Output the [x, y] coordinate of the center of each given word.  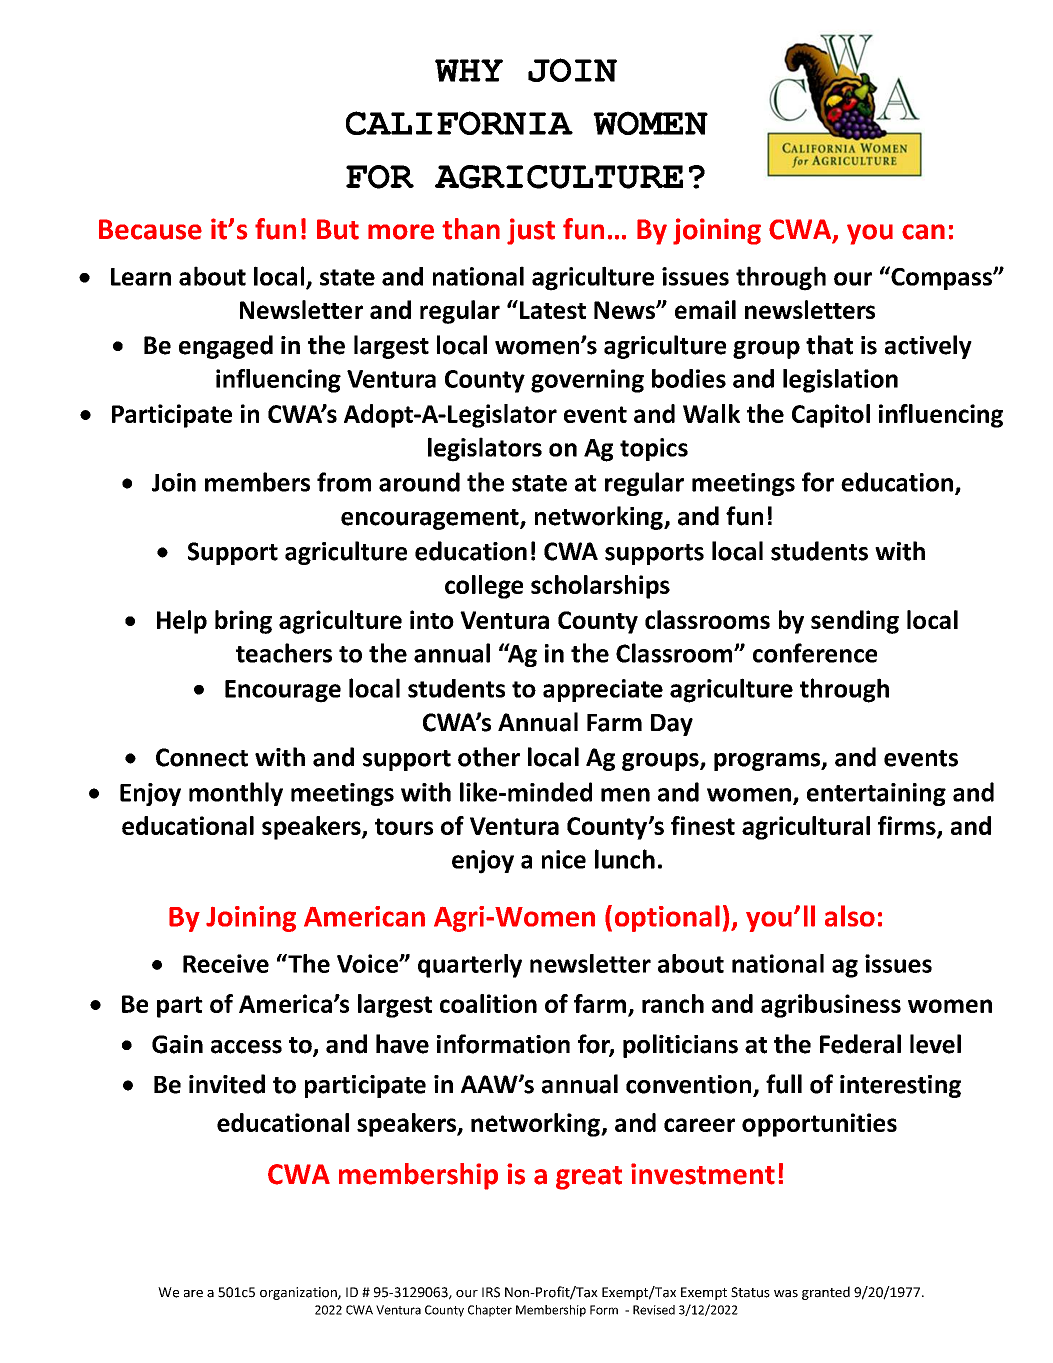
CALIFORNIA [459, 123]
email [705, 309]
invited [227, 1084]
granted [826, 1293]
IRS [491, 1292]
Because [150, 229]
